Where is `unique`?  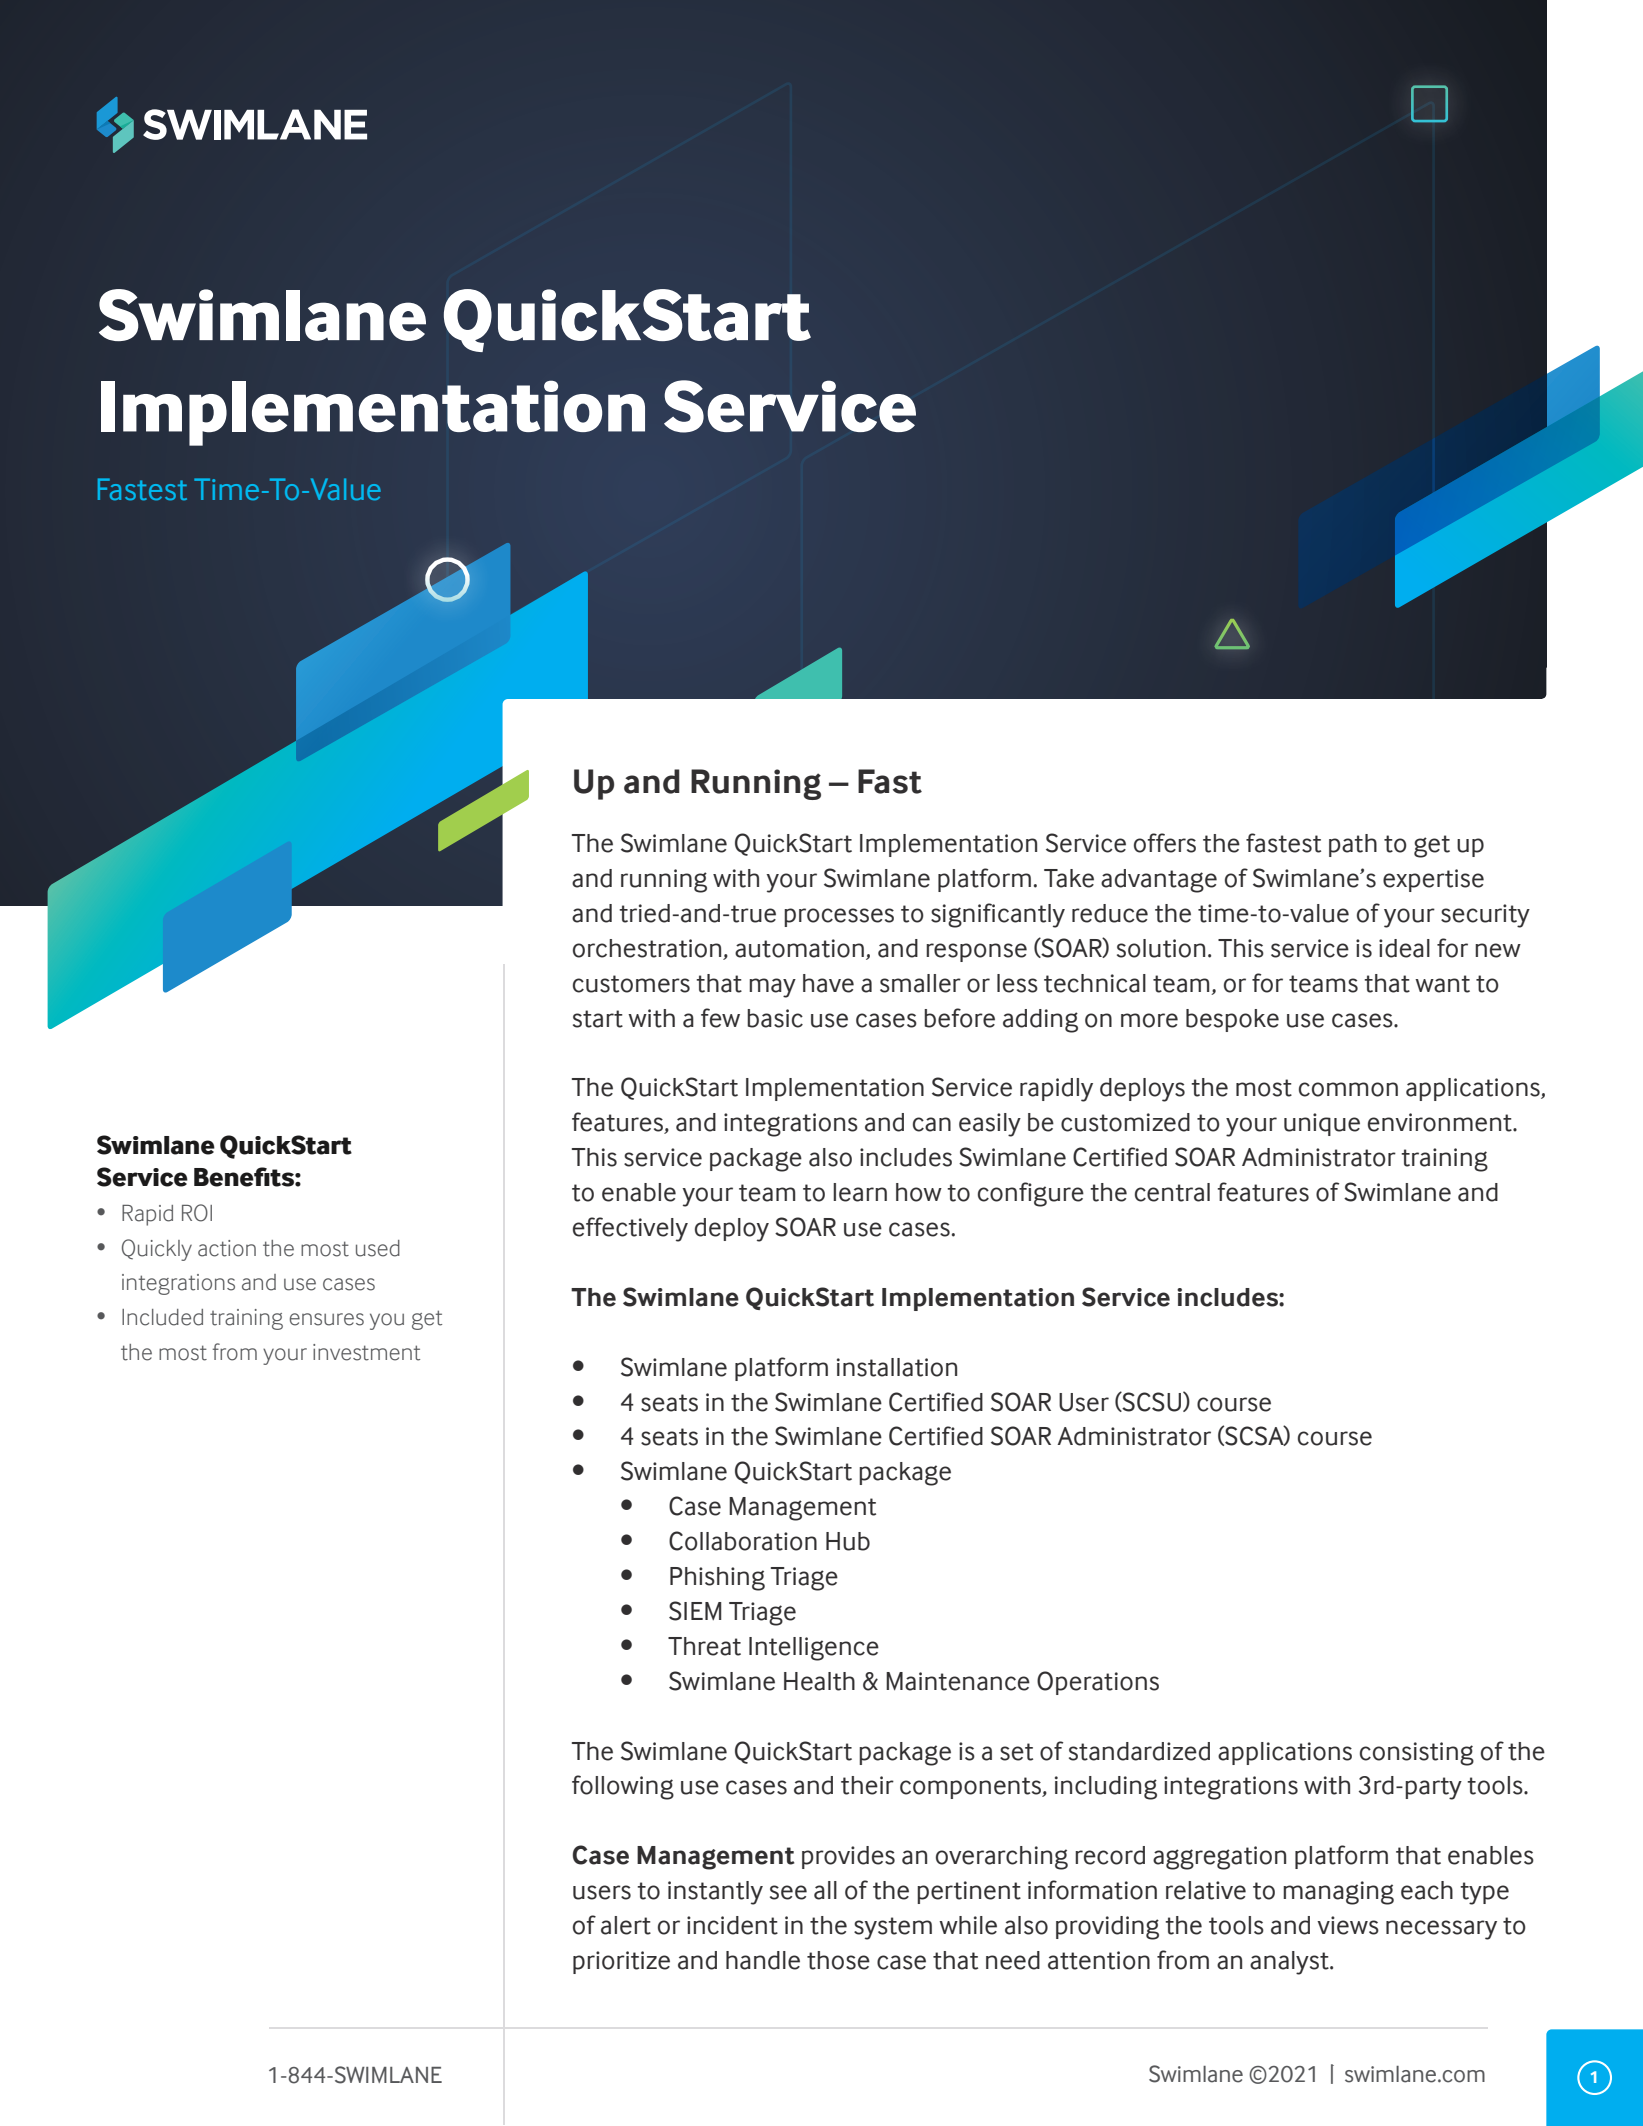
unique is located at coordinates (1322, 1124).
